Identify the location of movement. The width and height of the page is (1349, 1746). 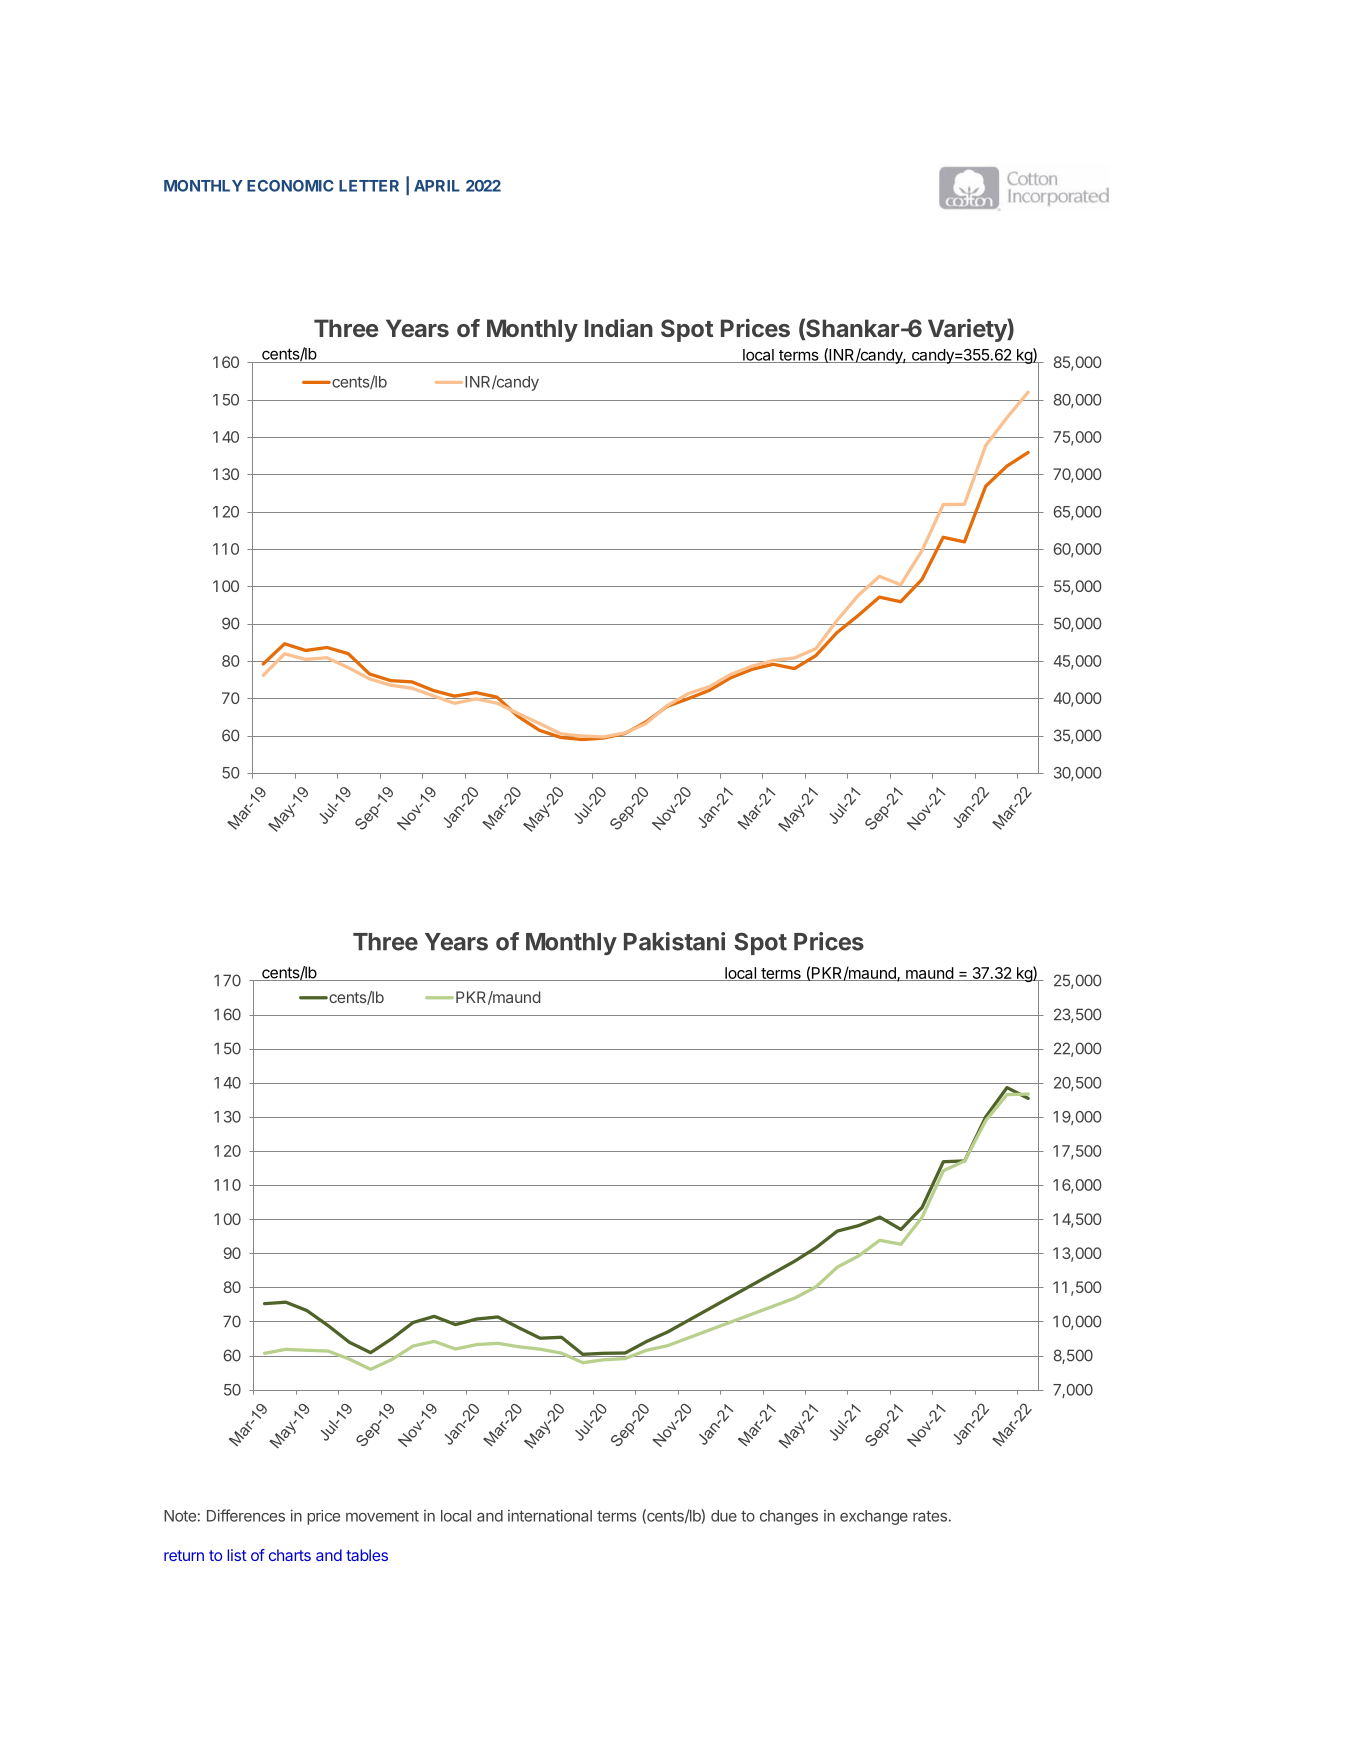
(382, 1516).
